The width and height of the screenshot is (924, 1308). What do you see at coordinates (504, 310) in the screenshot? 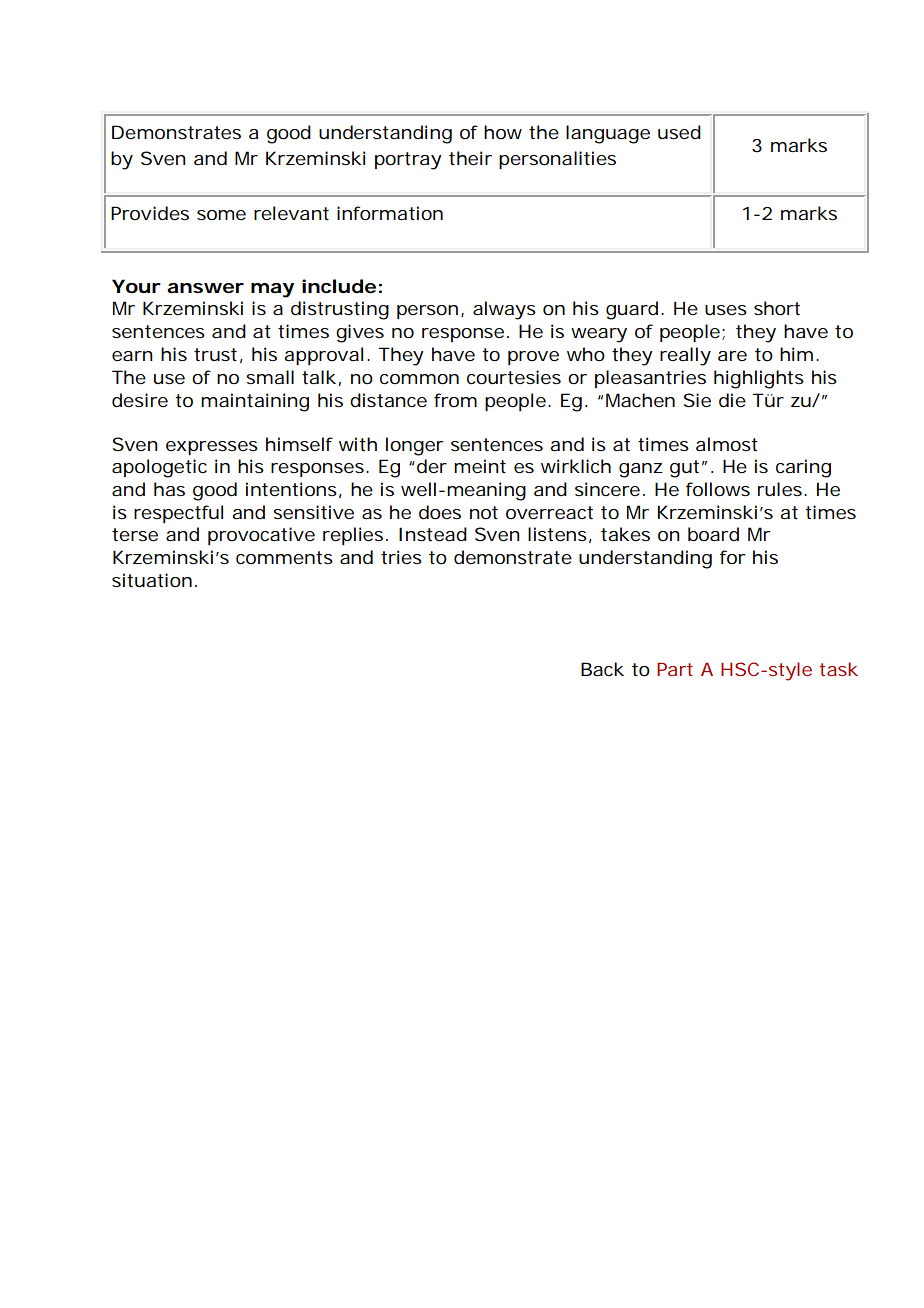
I see `always` at bounding box center [504, 310].
